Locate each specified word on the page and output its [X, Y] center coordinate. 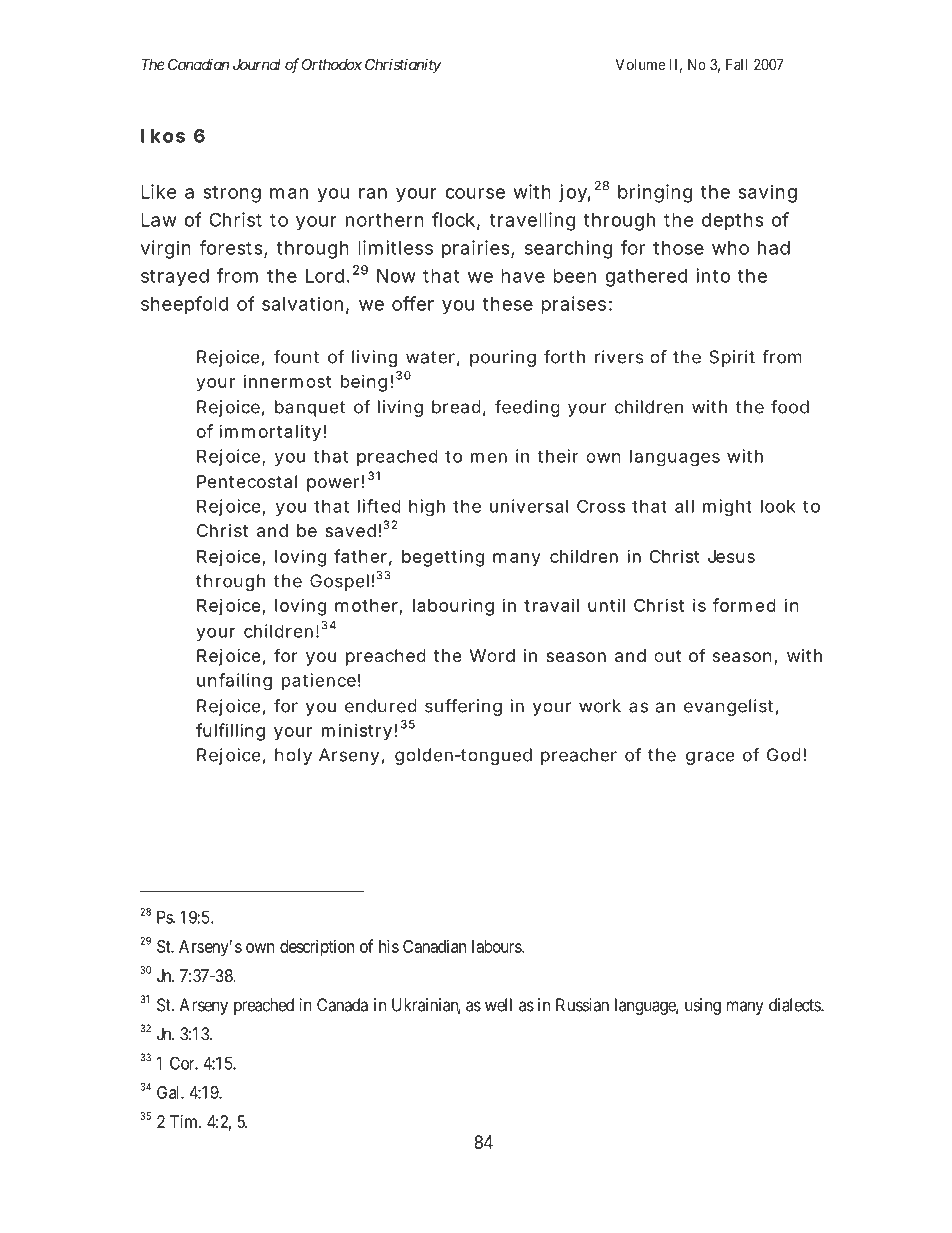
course [475, 193]
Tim [185, 1121]
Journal [257, 64]
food [790, 407]
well [498, 1005]
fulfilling [230, 732]
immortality [270, 433]
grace [710, 758]
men [489, 457]
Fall [737, 64]
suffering [463, 707]
